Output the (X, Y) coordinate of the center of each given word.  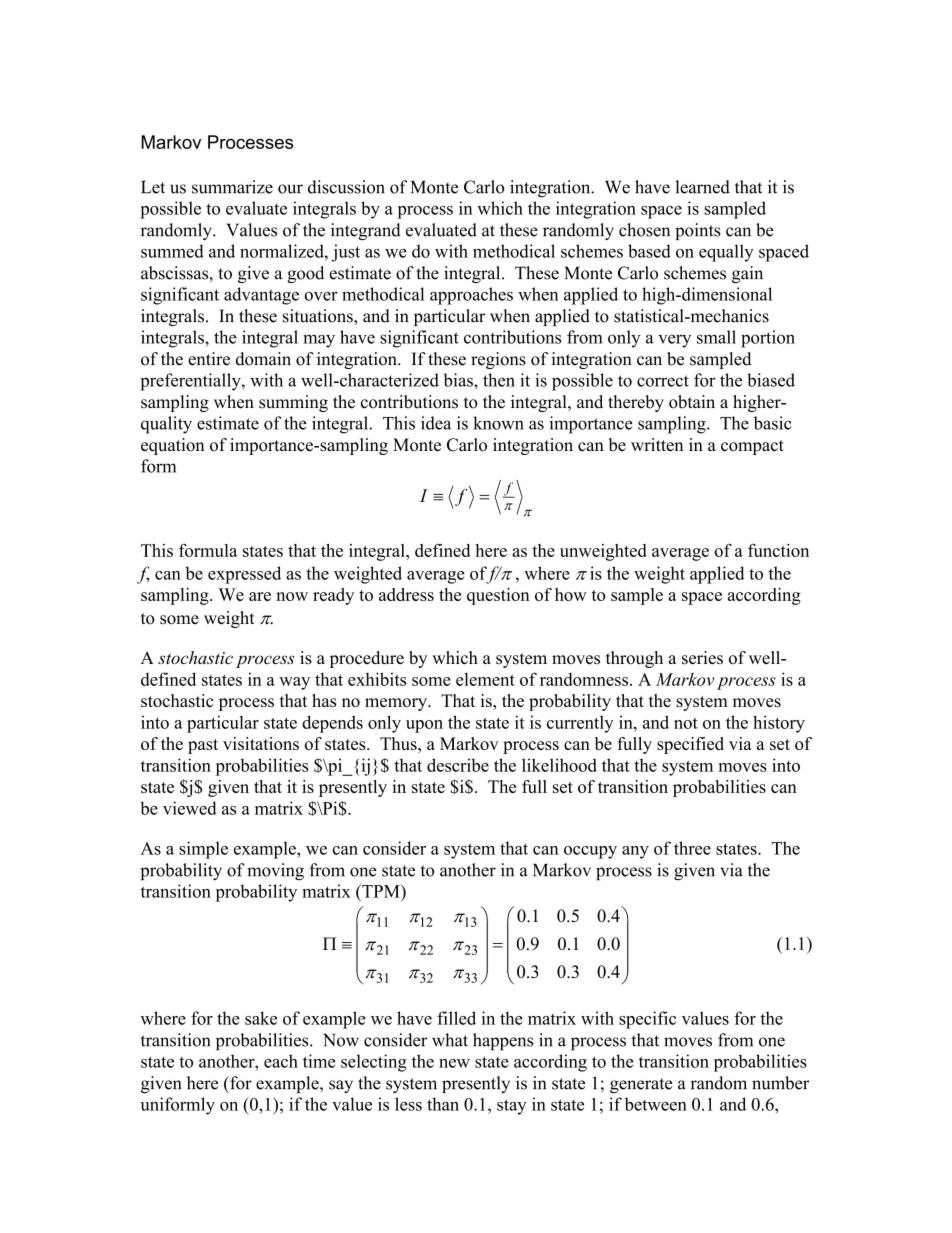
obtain (692, 402)
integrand (366, 231)
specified (690, 745)
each (281, 1061)
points (698, 231)
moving (275, 872)
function (778, 550)
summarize (232, 187)
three (692, 848)
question (498, 596)
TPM (381, 891)
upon (424, 726)
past (203, 746)
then (499, 380)
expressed (244, 575)
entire (209, 359)
